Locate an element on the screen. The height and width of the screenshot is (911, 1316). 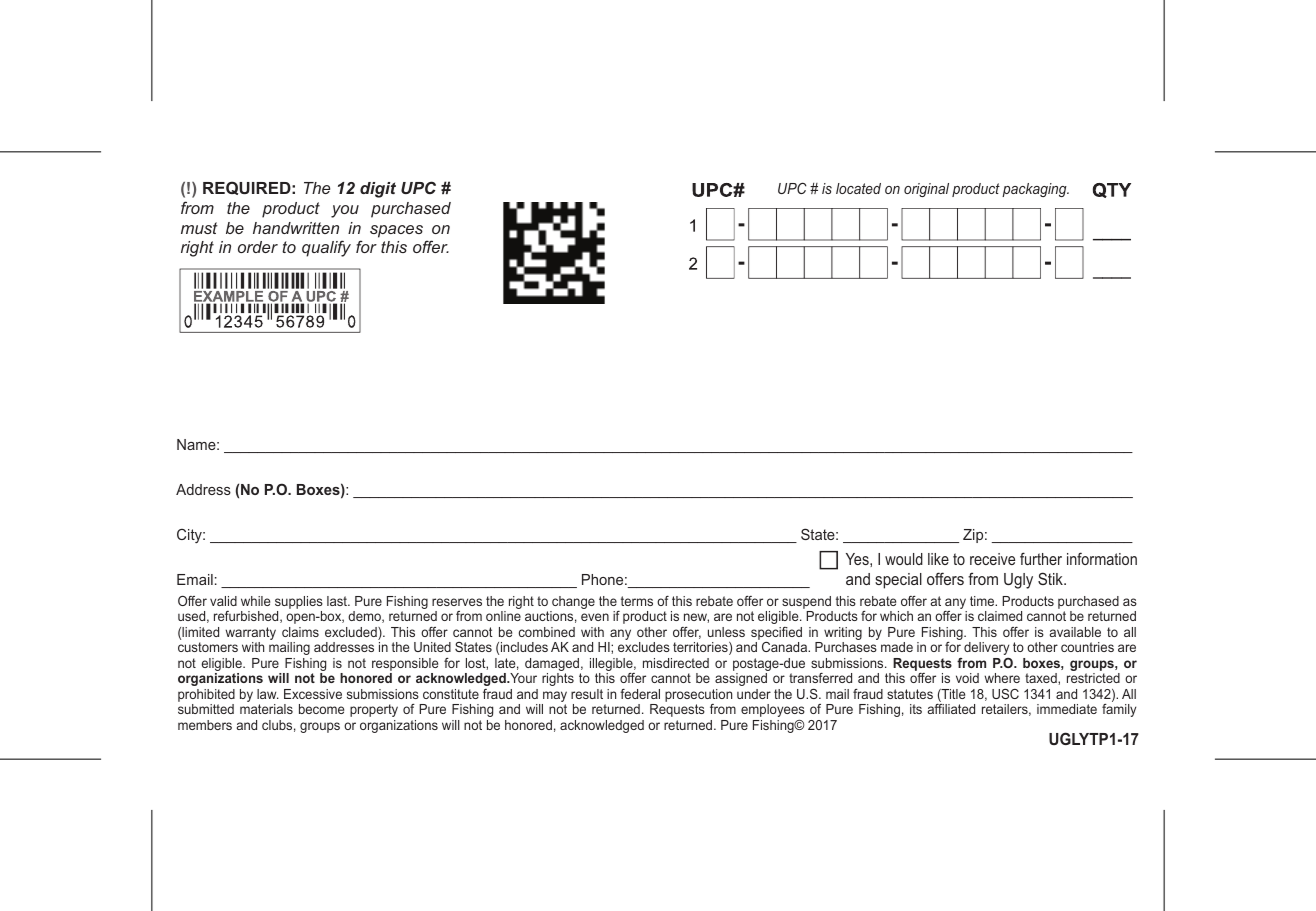
terms is located at coordinates (637, 601).
